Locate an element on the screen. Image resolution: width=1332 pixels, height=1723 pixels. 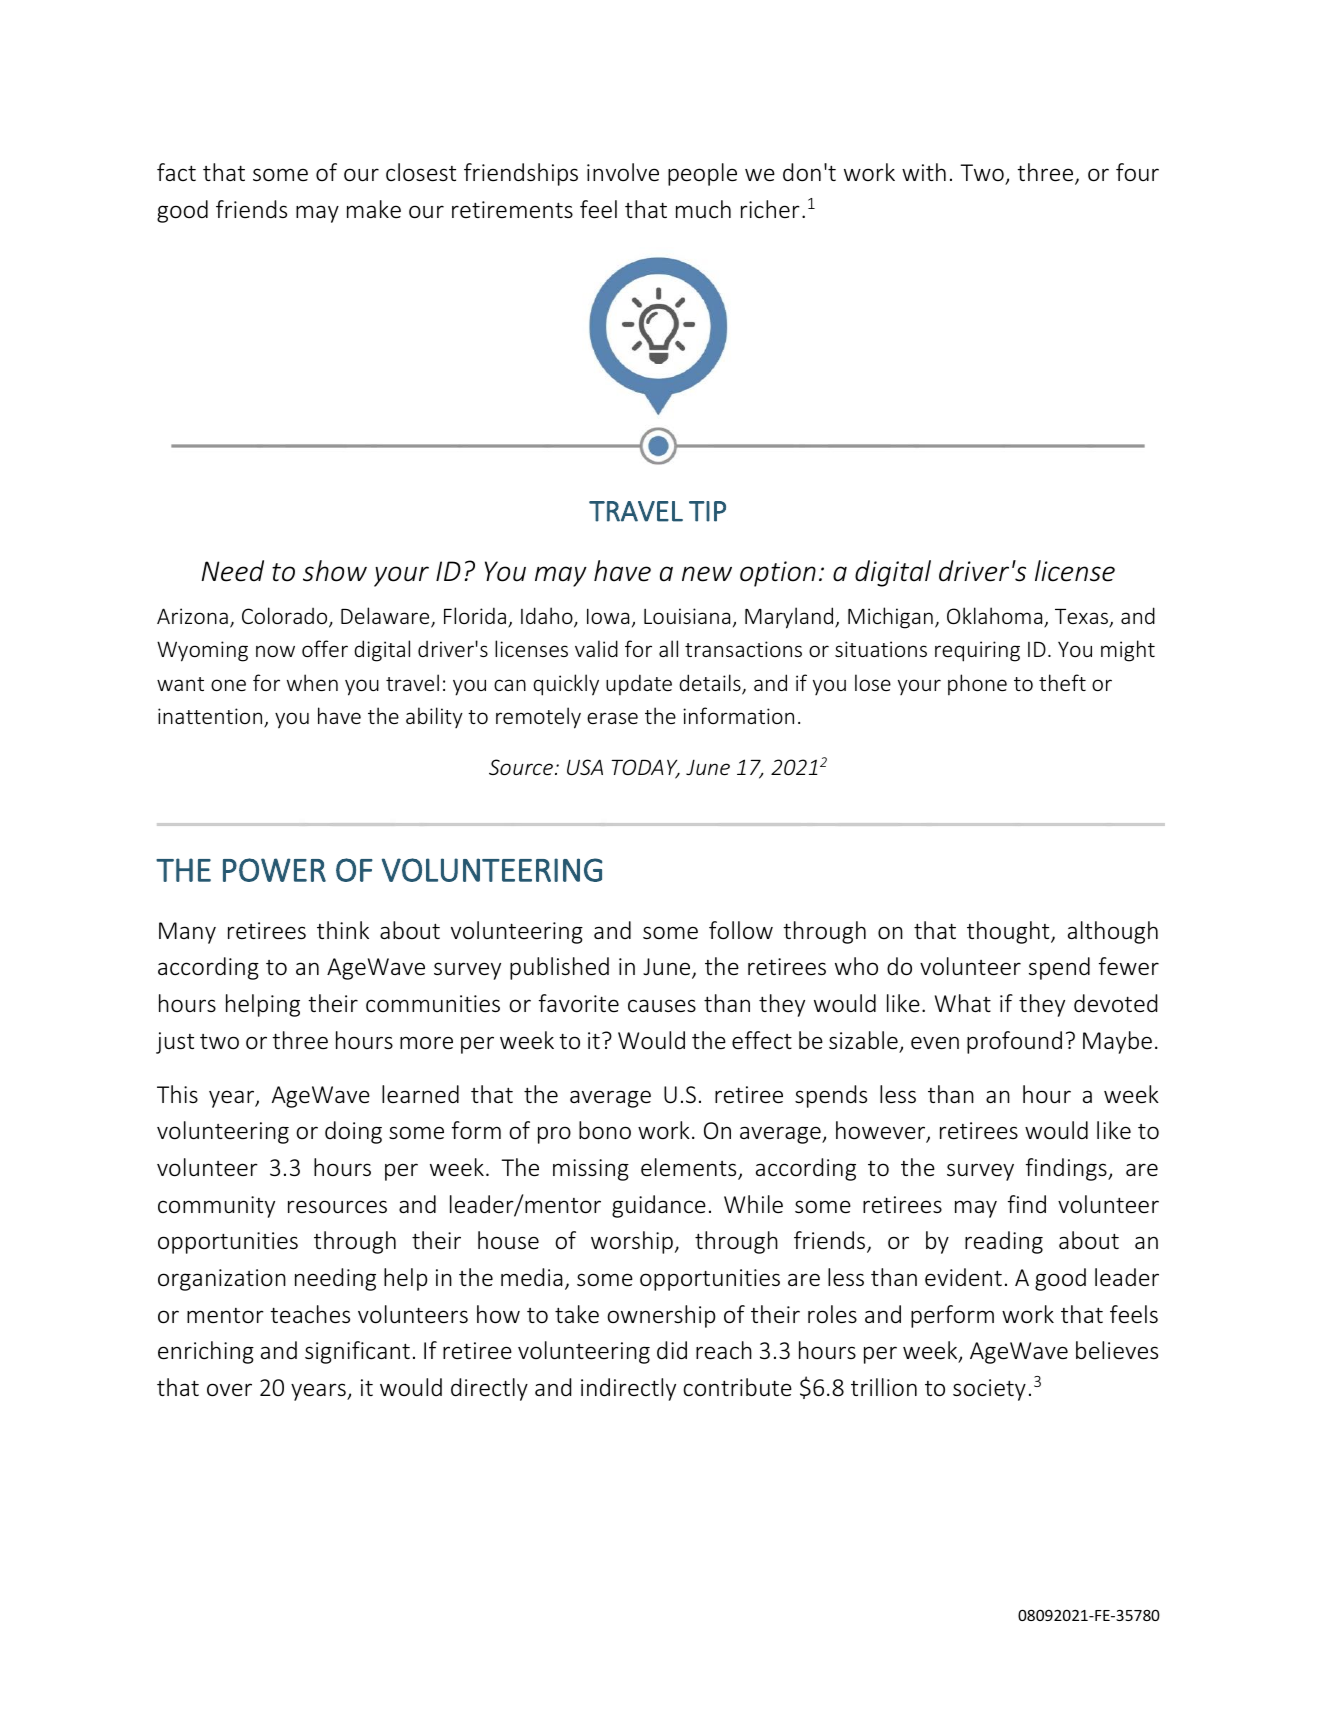
teaches is located at coordinates (310, 1314).
